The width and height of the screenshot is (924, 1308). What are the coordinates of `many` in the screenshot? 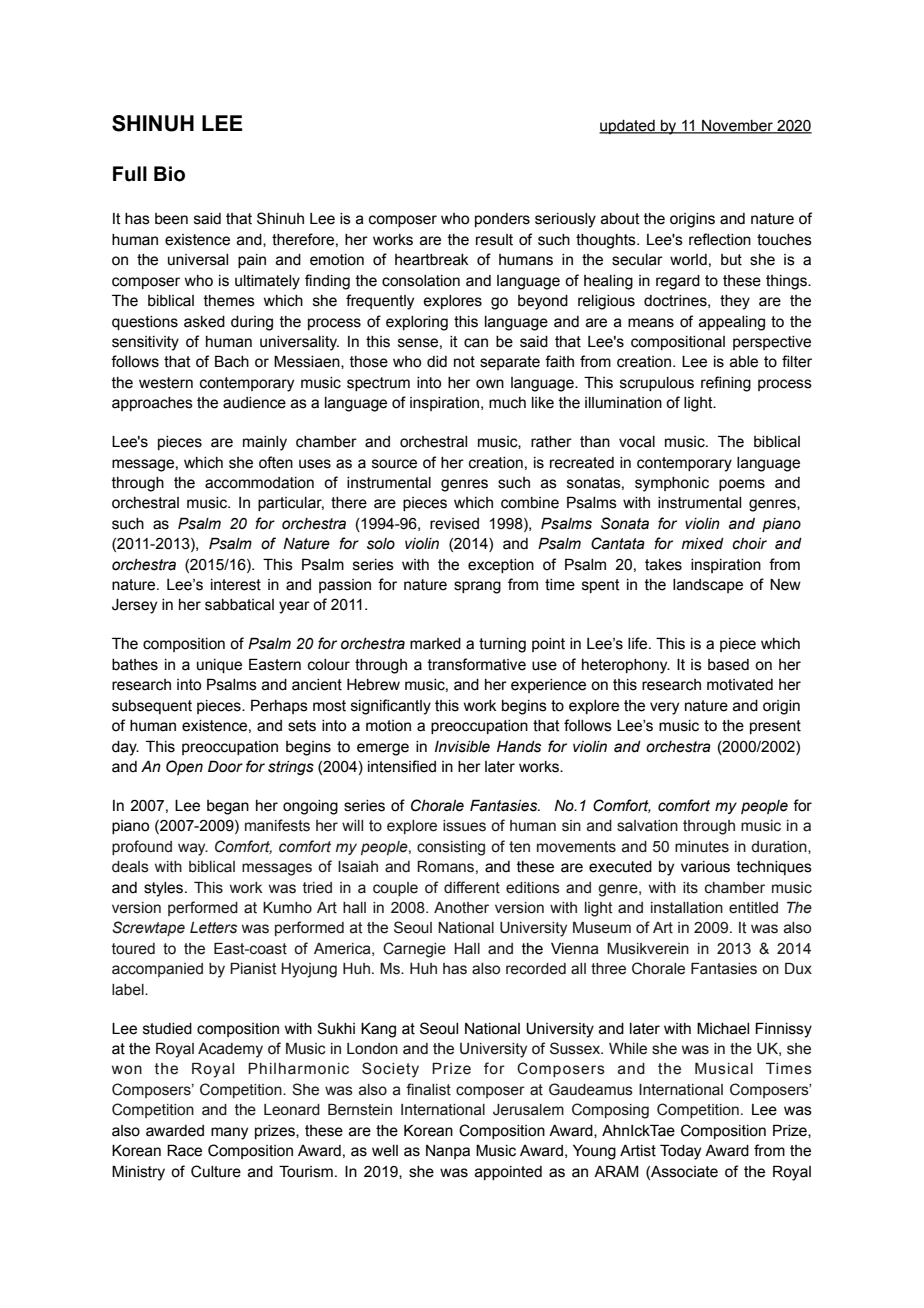 It's located at (229, 1133).
